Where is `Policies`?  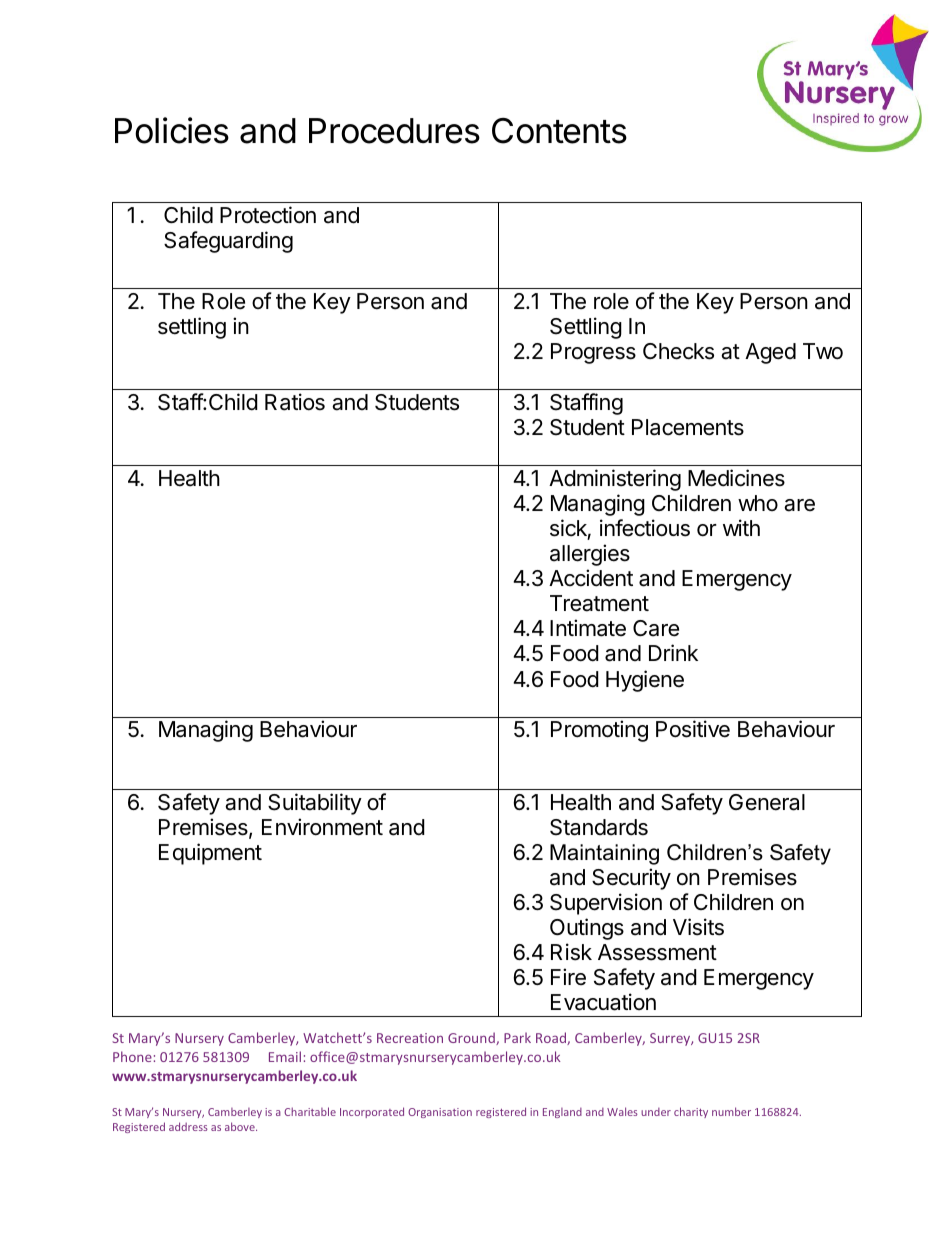 Policies is located at coordinates (172, 130).
